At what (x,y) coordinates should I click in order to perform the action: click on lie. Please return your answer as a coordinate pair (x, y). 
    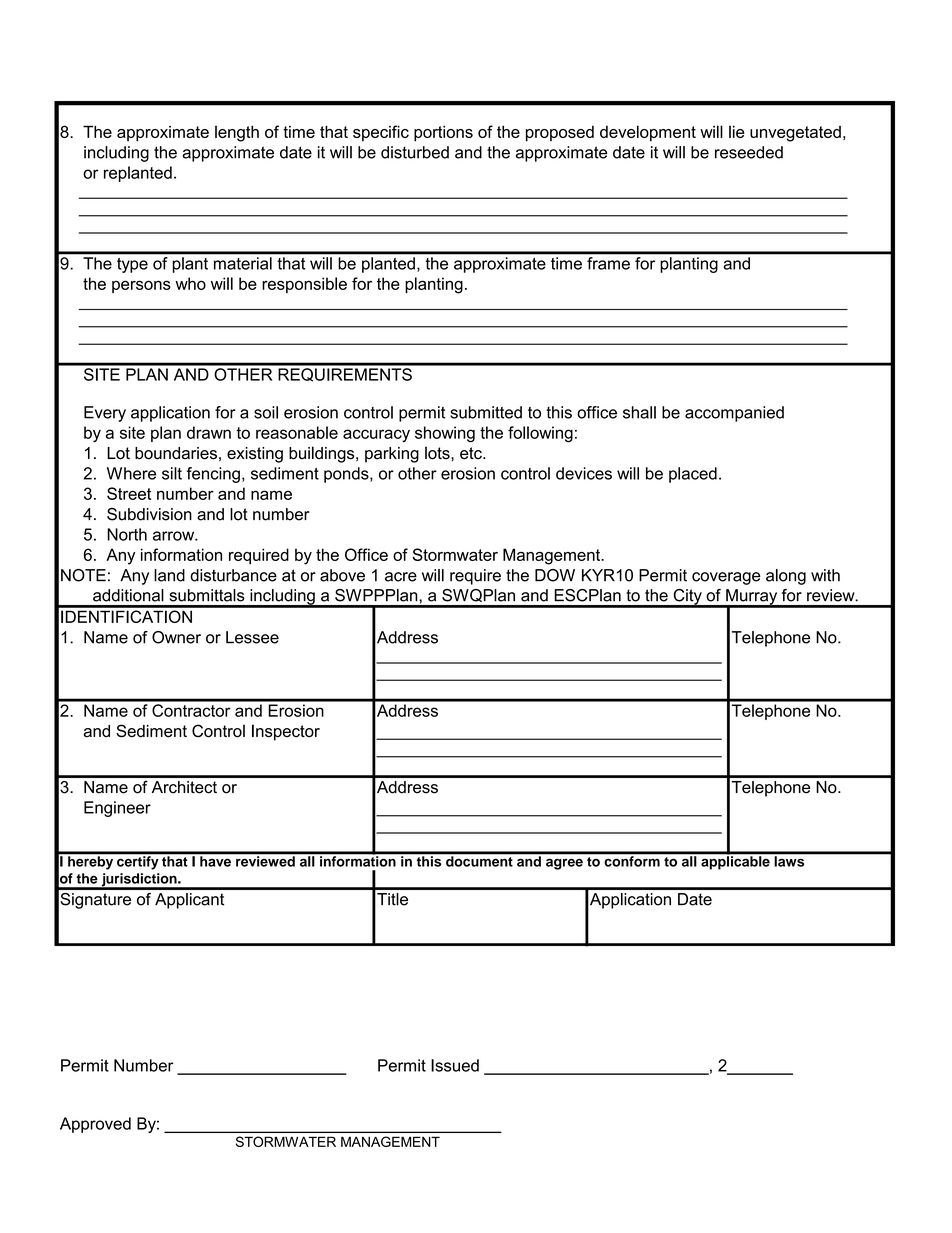
    Looking at the image, I should click on (736, 131).
